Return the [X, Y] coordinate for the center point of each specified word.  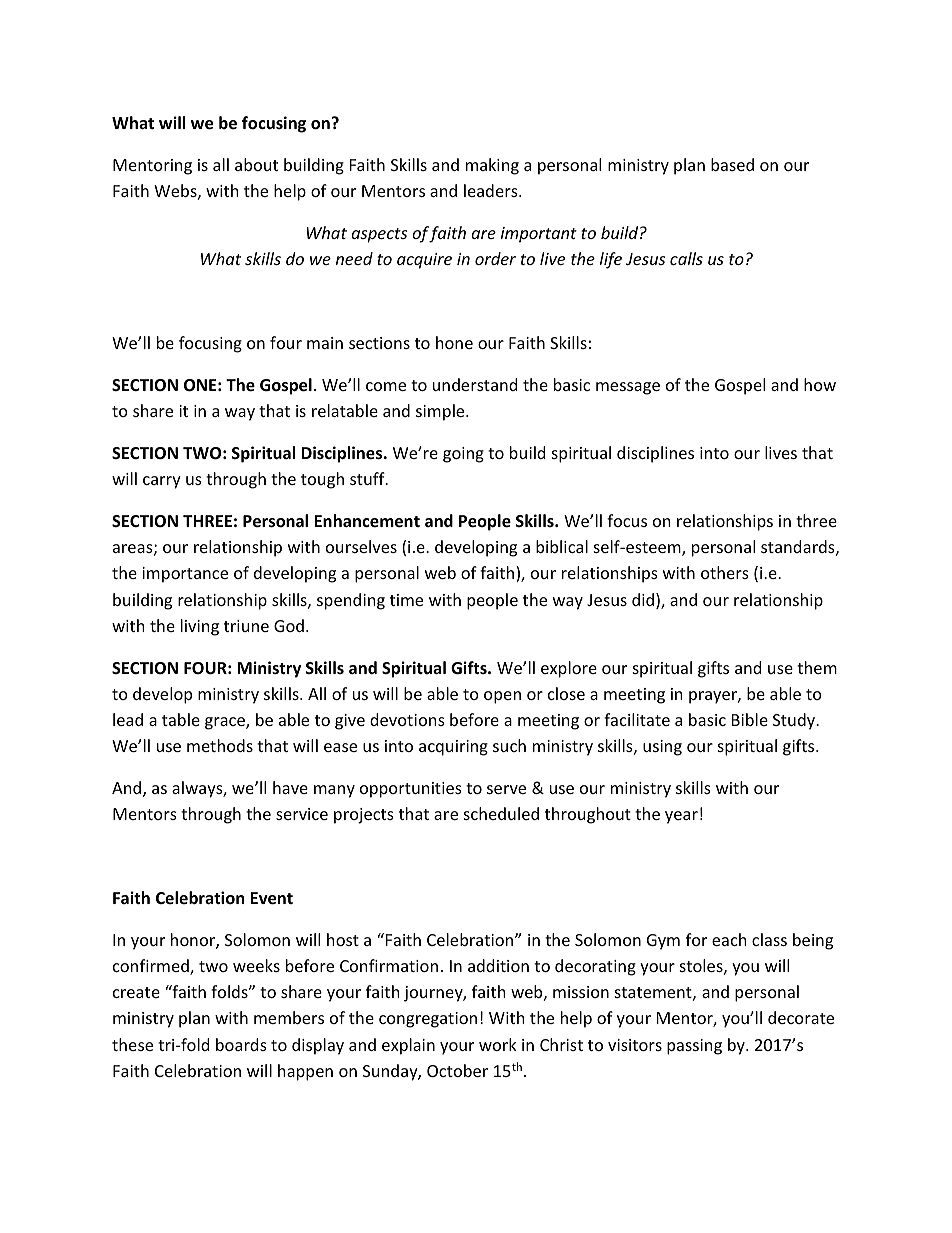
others [725, 572]
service [302, 814]
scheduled [501, 813]
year [681, 817]
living [200, 627]
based [732, 164]
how [820, 384]
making [492, 166]
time [406, 600]
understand [475, 384]
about [256, 164]
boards [241, 1044]
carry [162, 482]
